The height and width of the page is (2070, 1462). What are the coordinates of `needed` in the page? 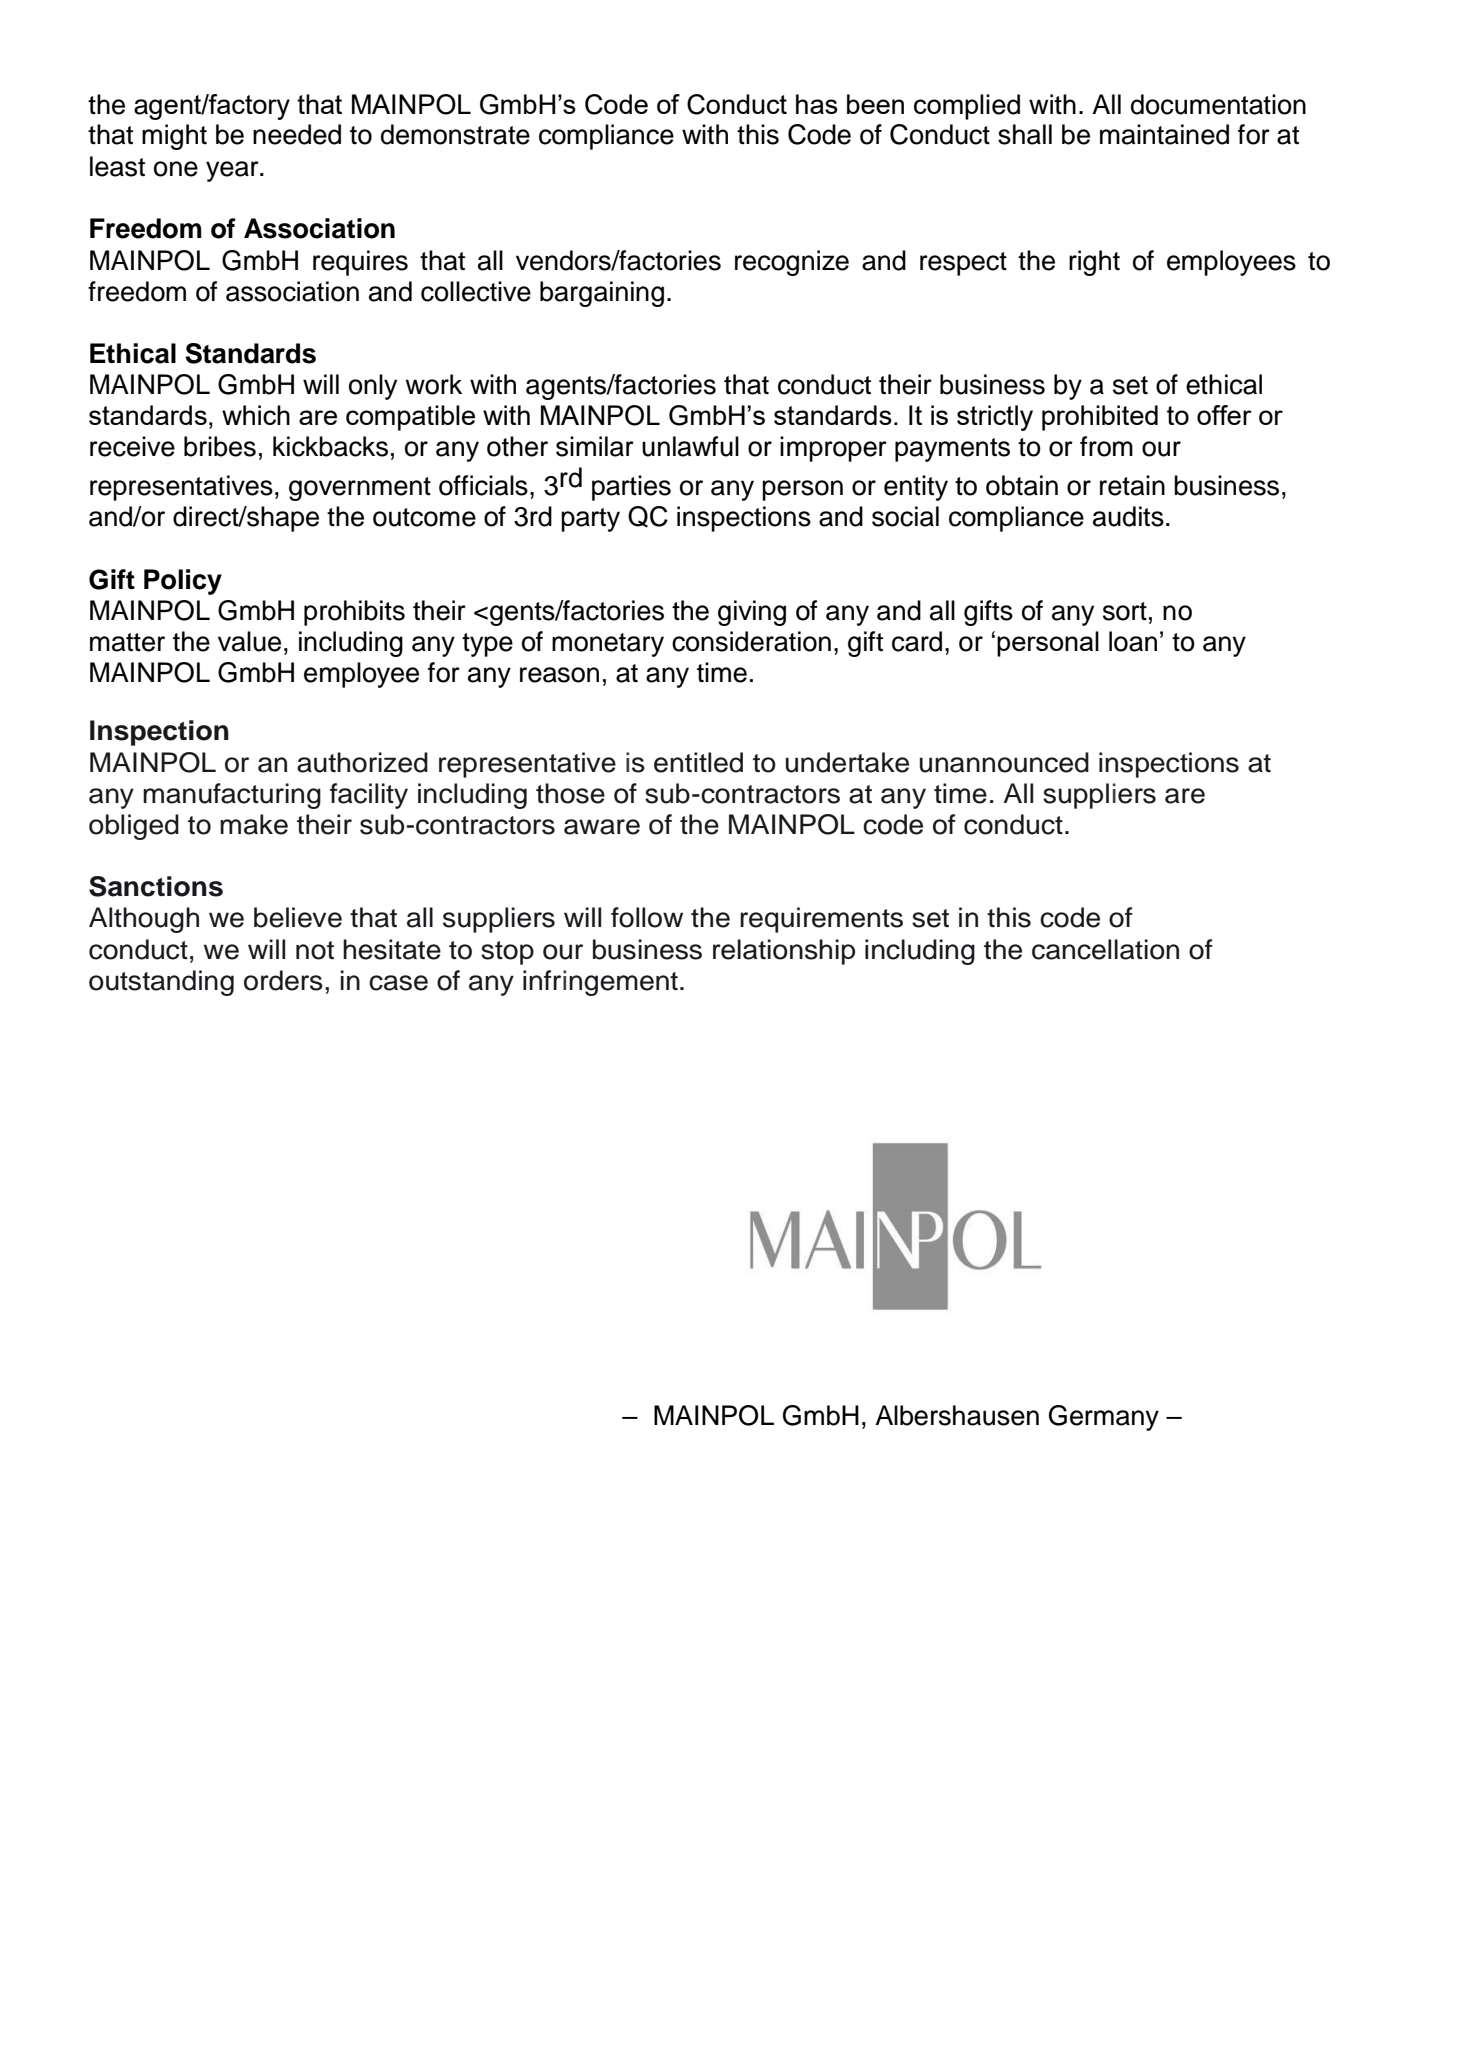 It's located at (297, 134).
